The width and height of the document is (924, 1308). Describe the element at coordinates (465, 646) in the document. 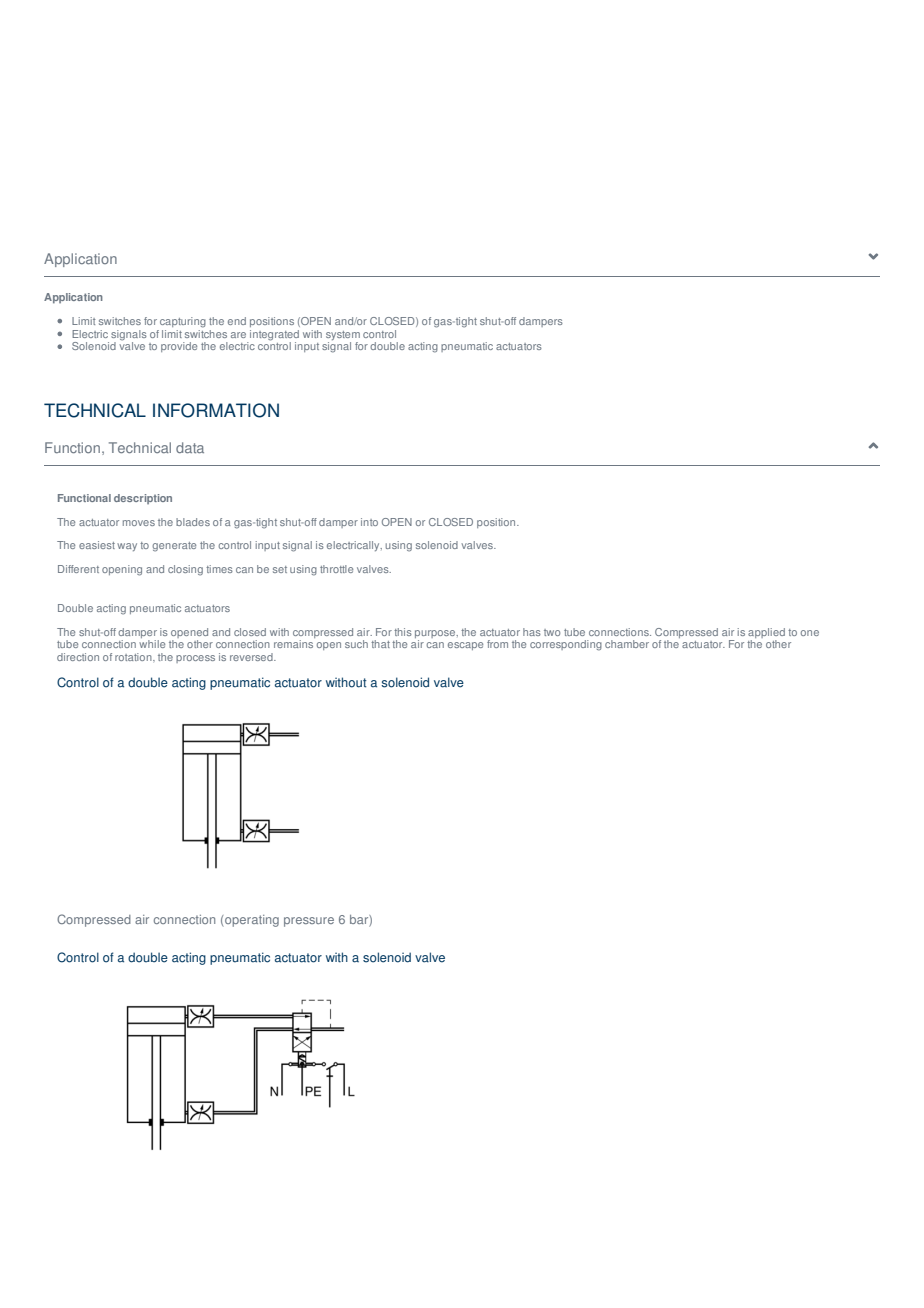

I see `escape` at that location.
